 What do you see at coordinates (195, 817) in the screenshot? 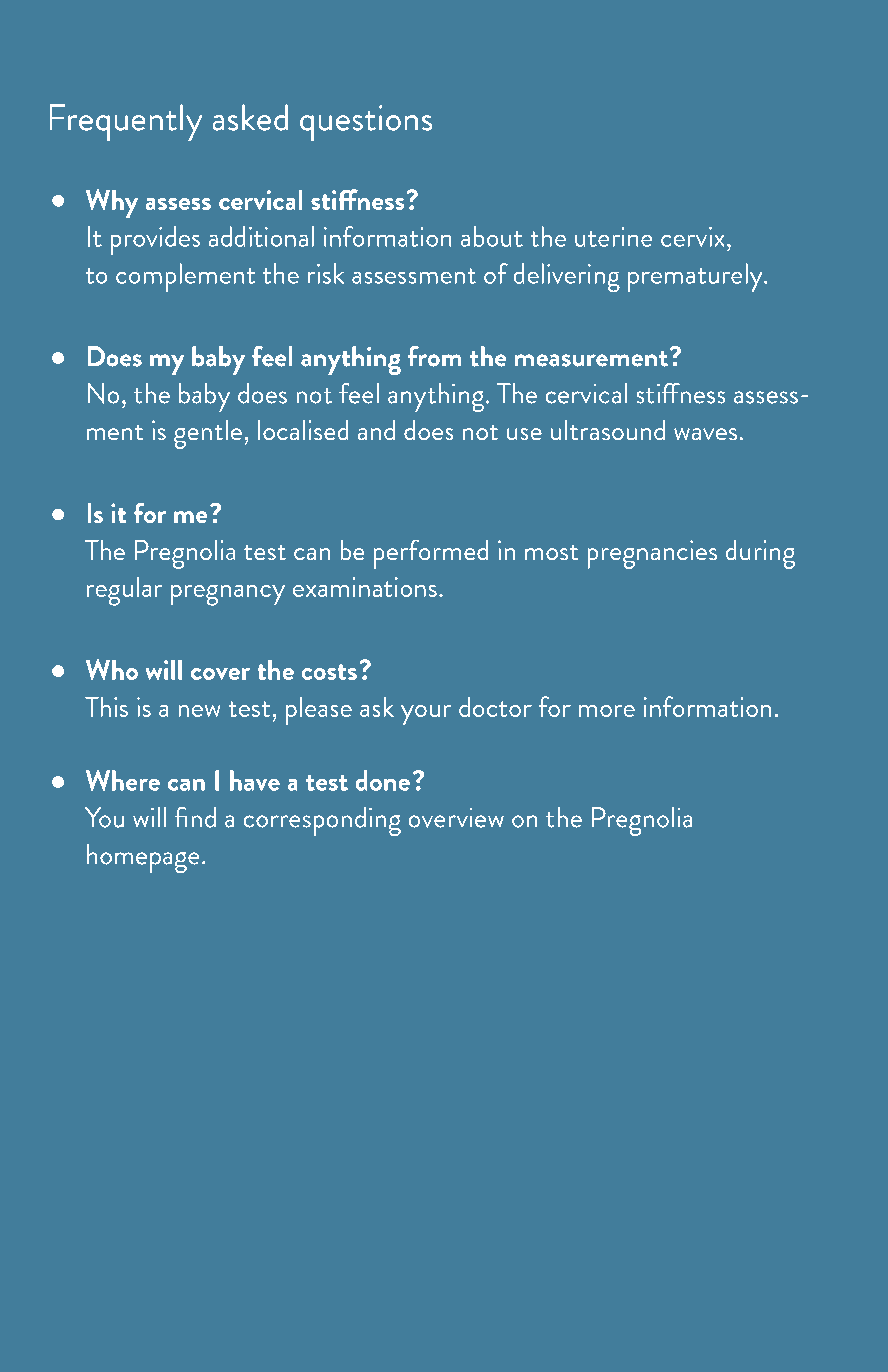
I see `find` at bounding box center [195, 817].
